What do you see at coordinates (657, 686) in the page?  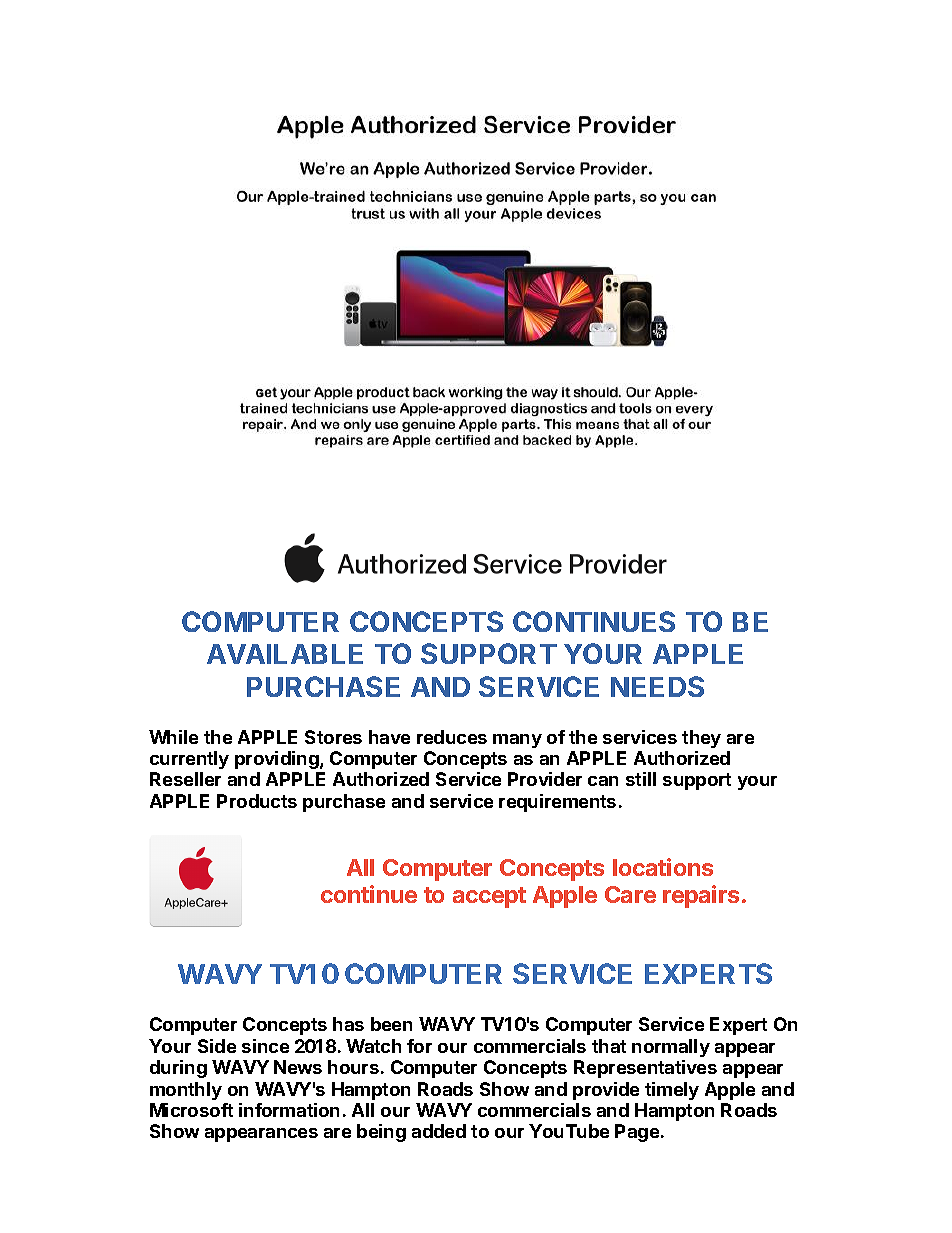 I see `NEEDS` at bounding box center [657, 686].
